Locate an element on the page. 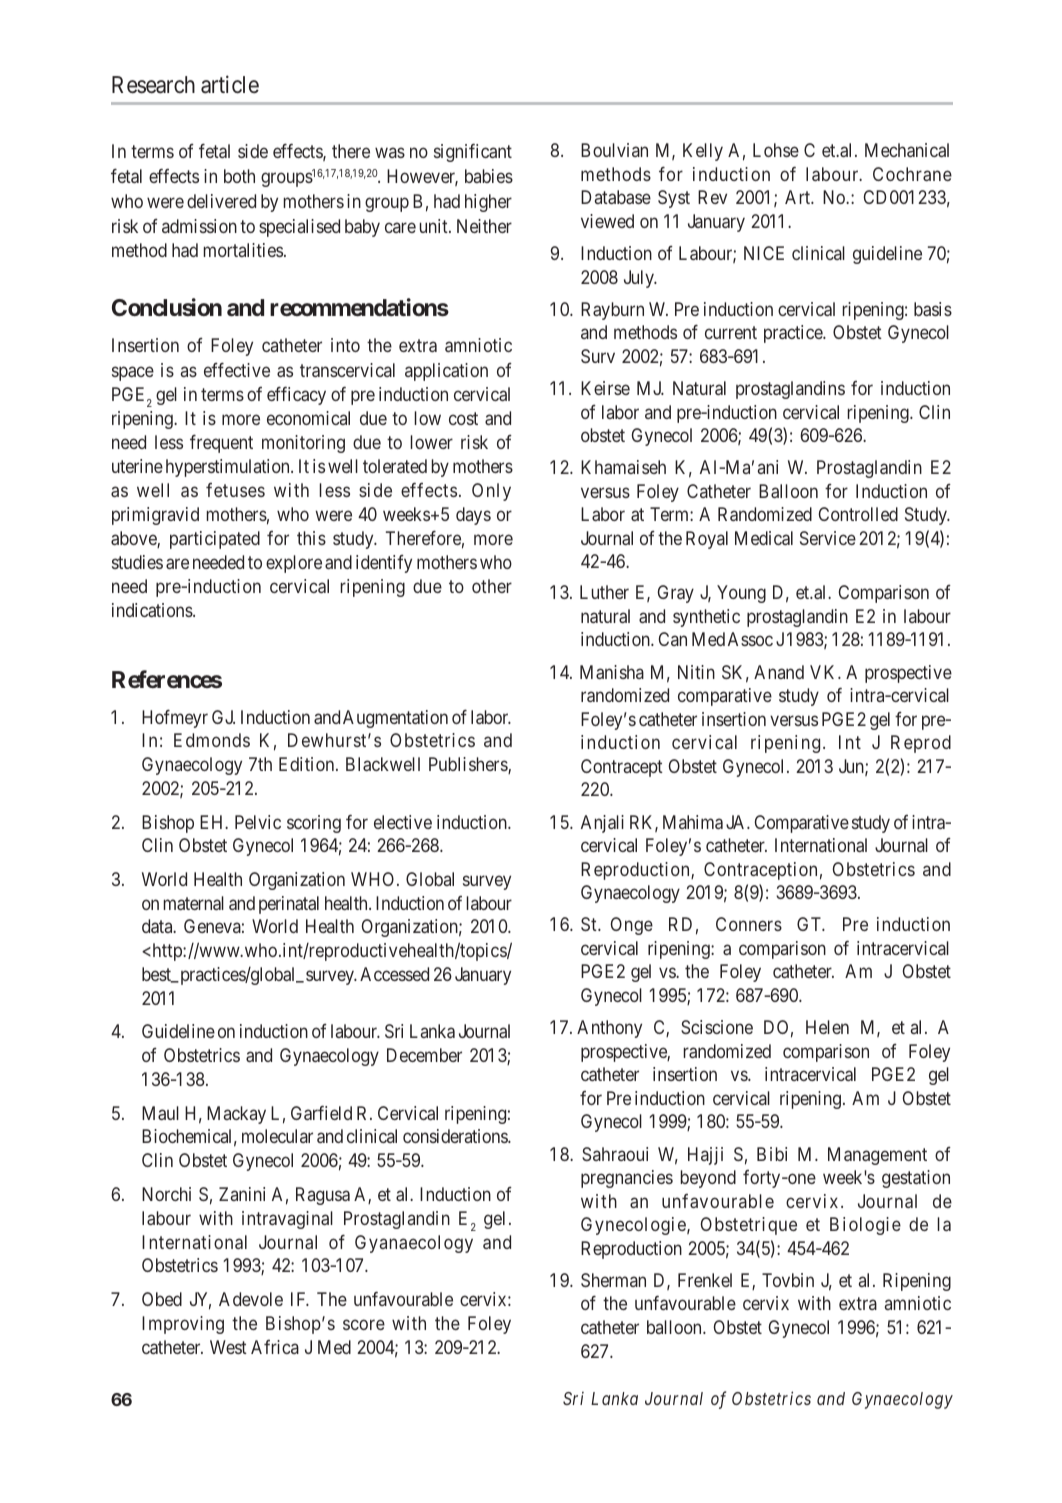 The height and width of the page is (1503, 1062). Anjali is located at coordinates (602, 824).
